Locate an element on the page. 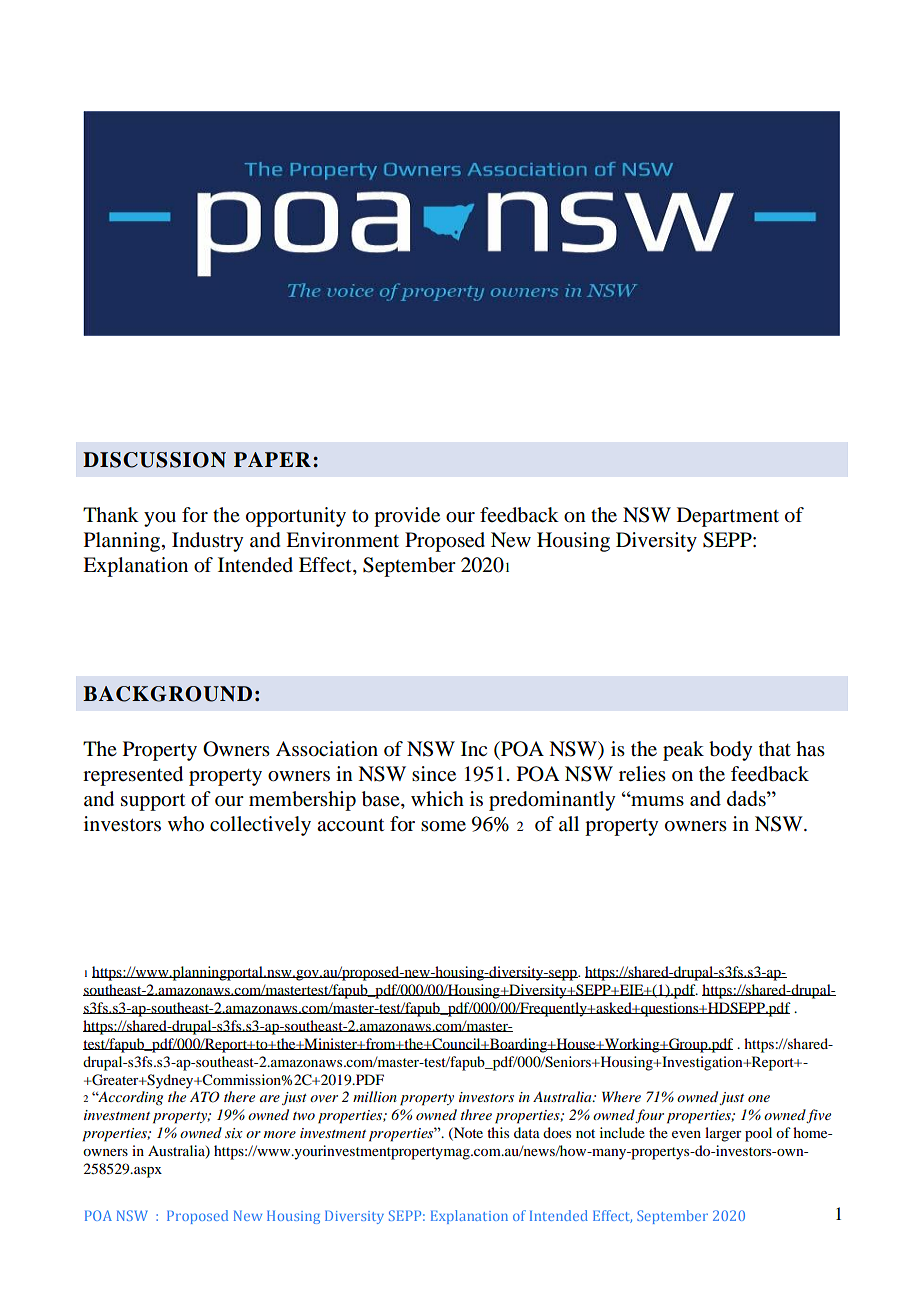 The width and height of the page is (924, 1307). support is located at coordinates (153, 802).
